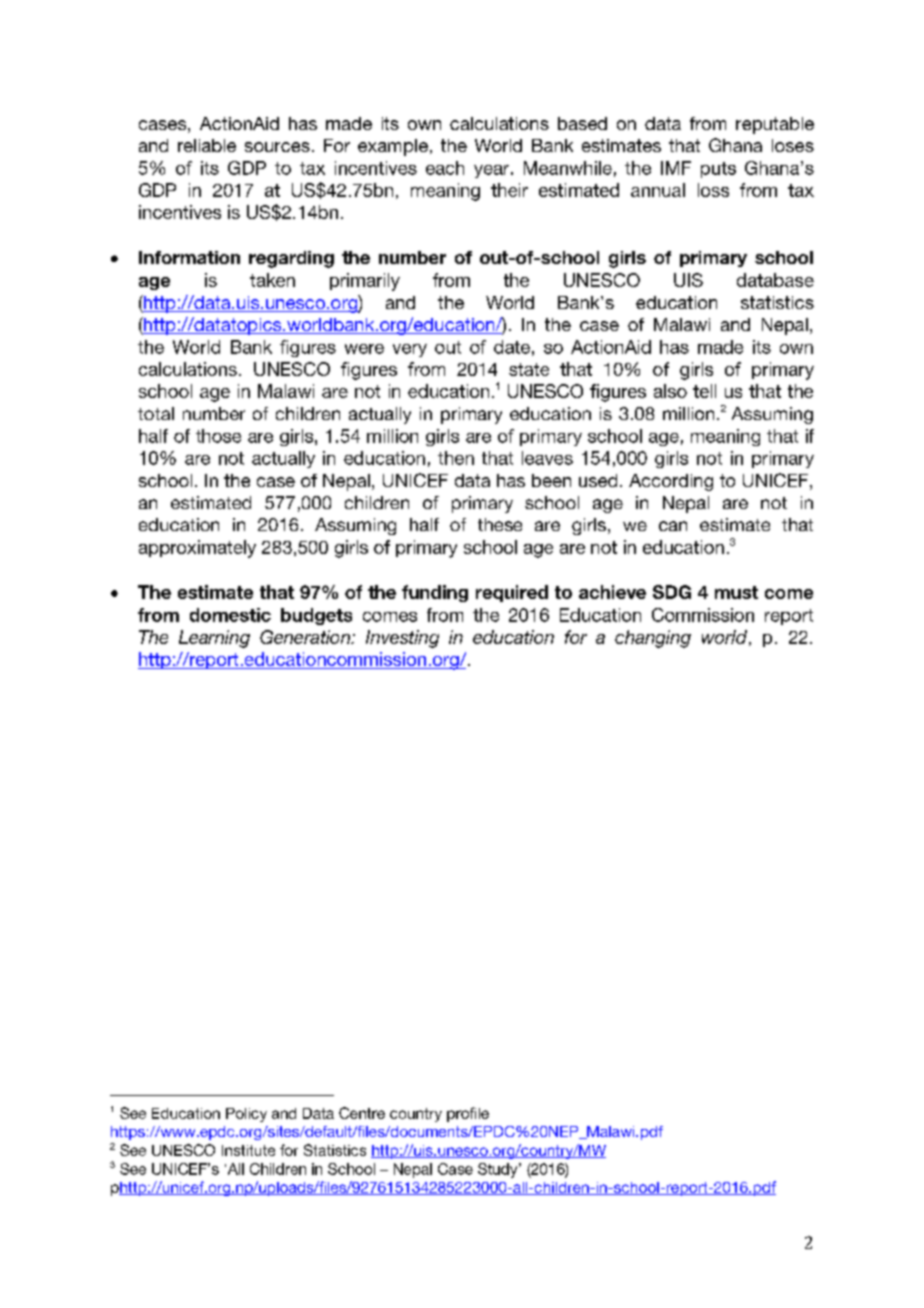 The height and width of the screenshot is (1308, 924). Describe the element at coordinates (214, 639) in the screenshot. I see `Learning` at that location.
